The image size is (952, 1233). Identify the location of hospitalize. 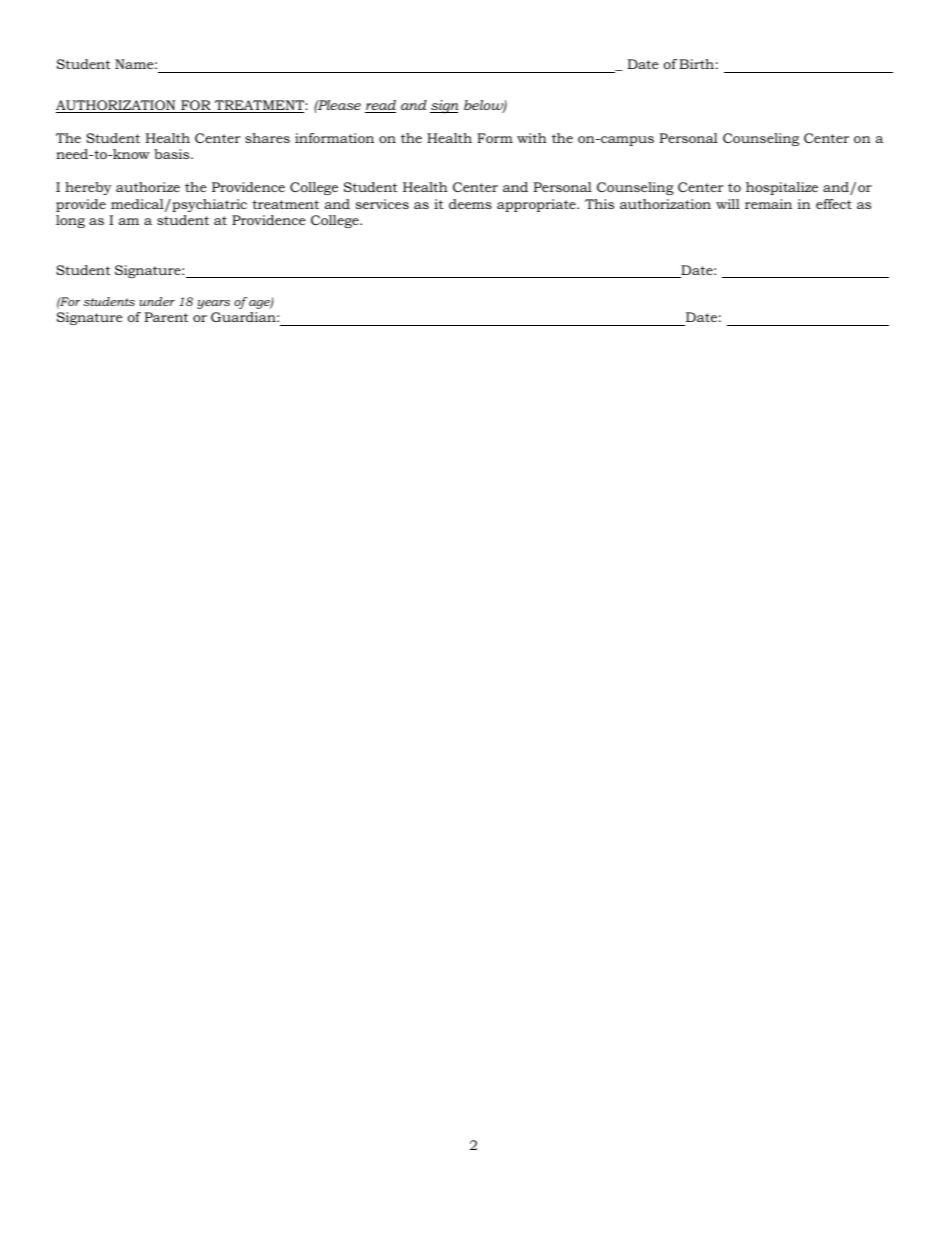
(782, 188).
